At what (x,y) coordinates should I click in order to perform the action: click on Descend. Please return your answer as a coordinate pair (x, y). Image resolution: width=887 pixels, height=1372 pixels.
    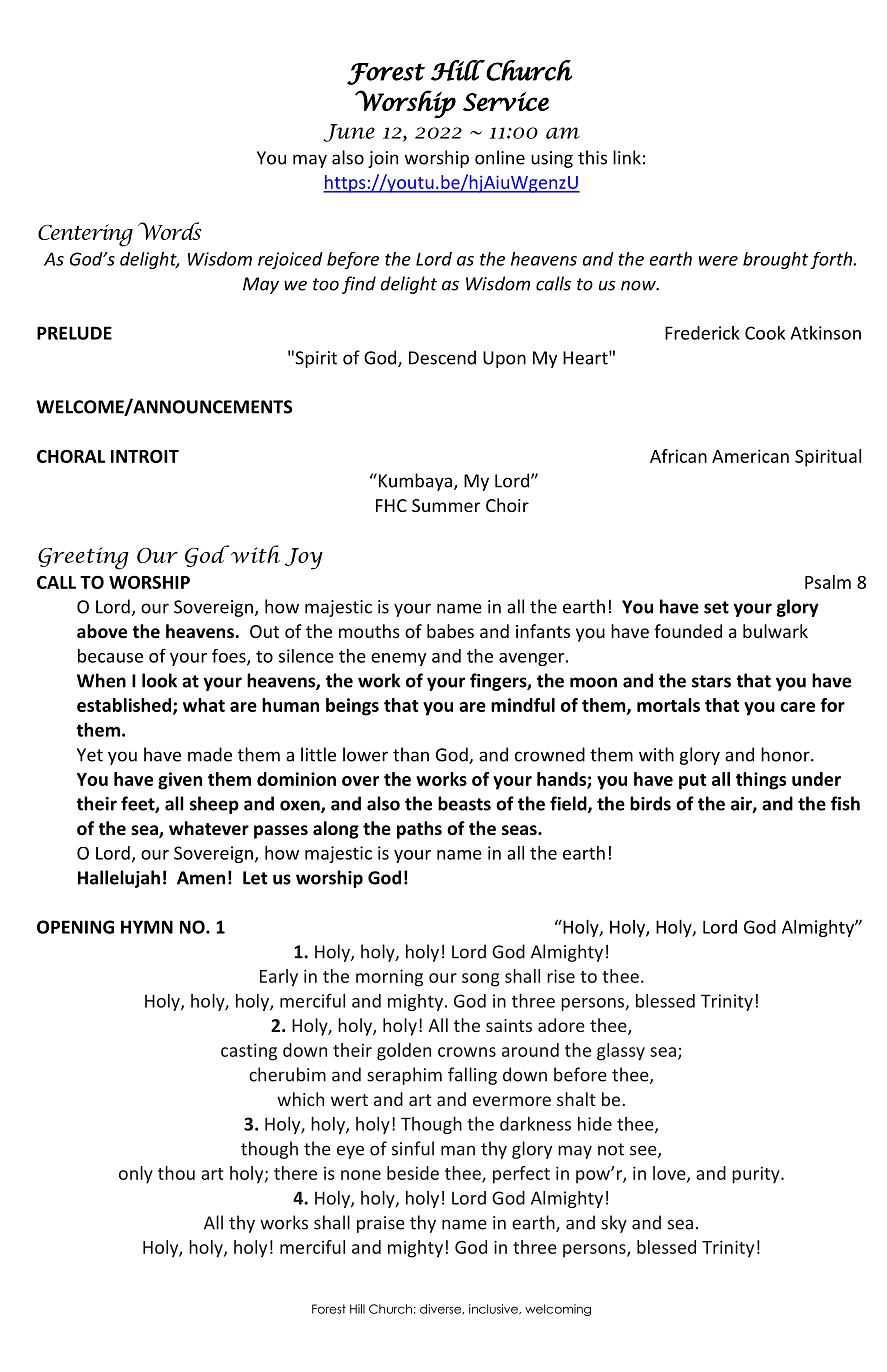
    Looking at the image, I should click on (442, 357).
